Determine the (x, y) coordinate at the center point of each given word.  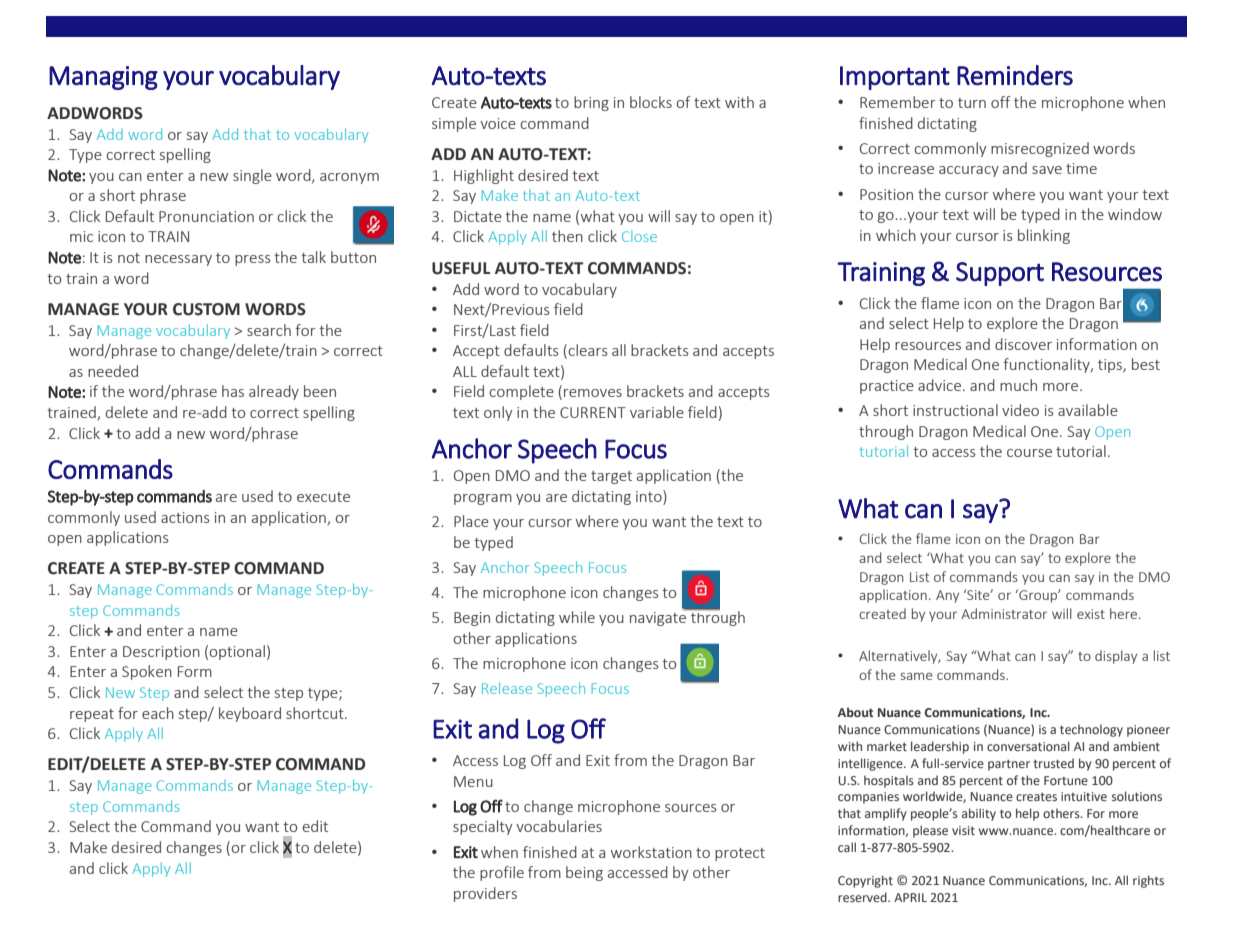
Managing (103, 78)
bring (591, 103)
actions (185, 517)
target (611, 477)
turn (972, 103)
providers (485, 894)
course (1029, 453)
